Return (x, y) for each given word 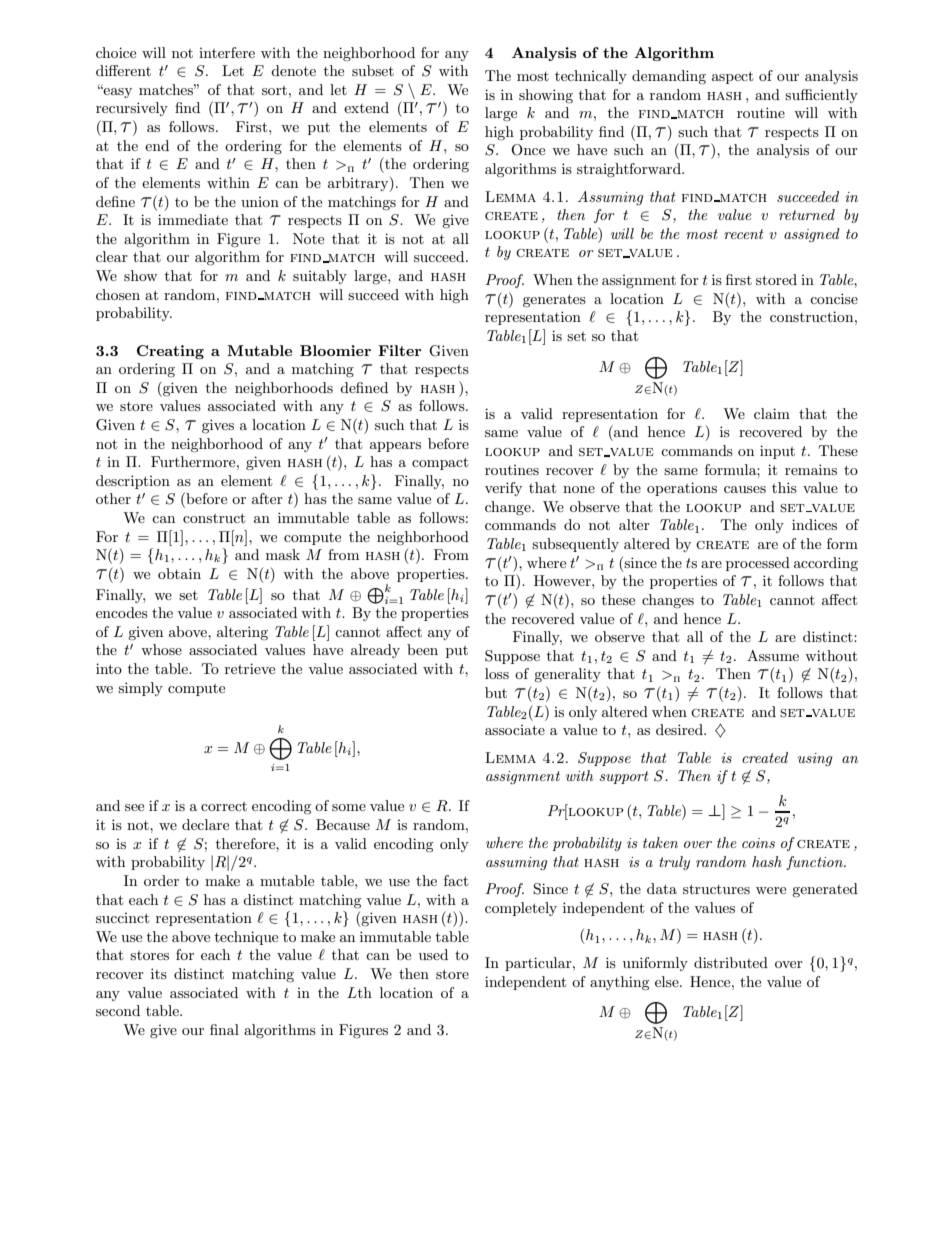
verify (503, 489)
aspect (732, 77)
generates (554, 300)
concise (834, 298)
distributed (731, 962)
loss (497, 673)
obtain (179, 573)
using (815, 759)
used (433, 954)
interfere (227, 52)
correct (224, 806)
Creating (170, 352)
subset (373, 70)
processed (758, 564)
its (159, 973)
